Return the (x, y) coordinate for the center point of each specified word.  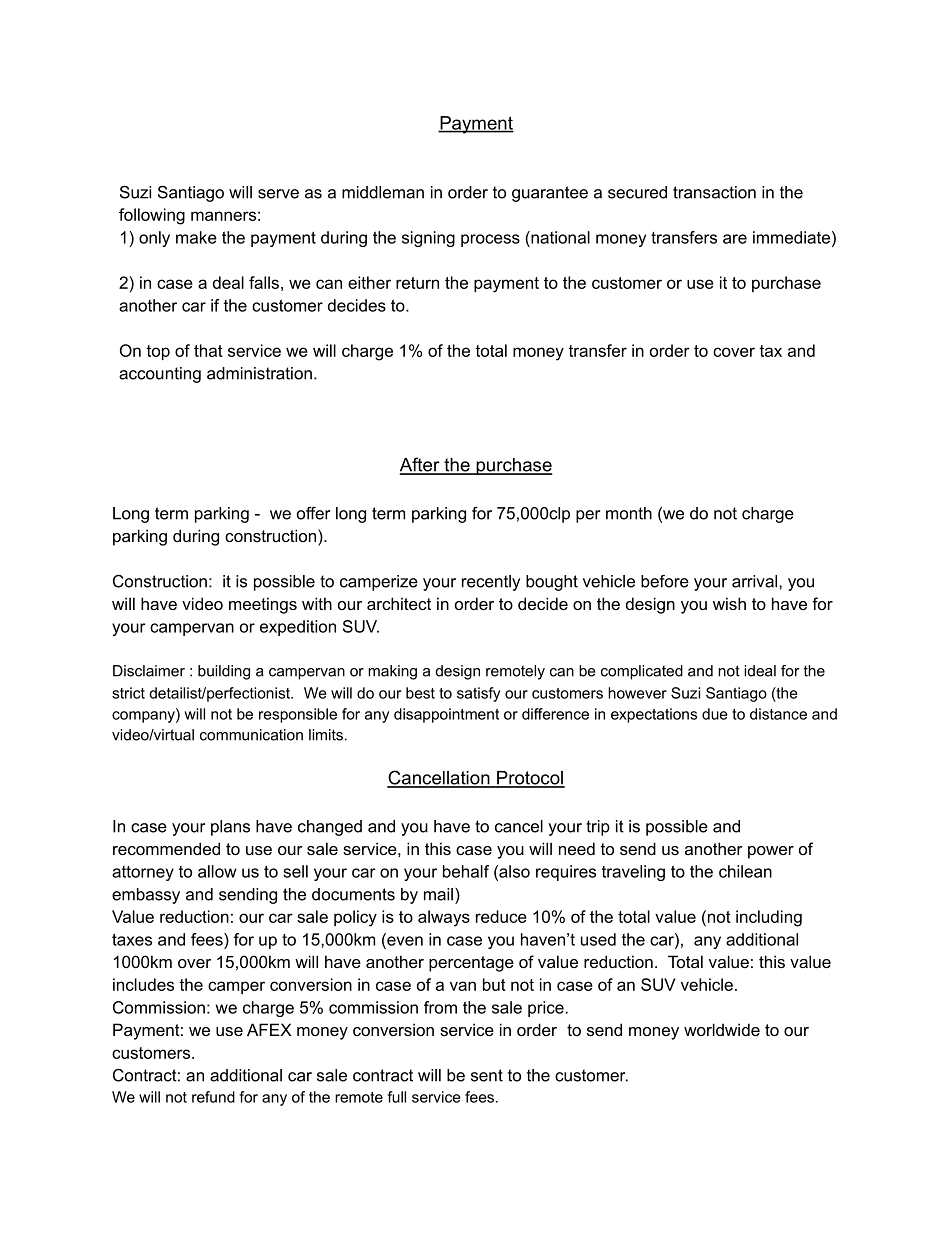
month (629, 513)
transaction (714, 192)
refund (213, 1097)
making (392, 672)
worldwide (722, 1029)
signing (428, 239)
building (224, 672)
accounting (160, 375)
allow (217, 871)
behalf (466, 871)
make (196, 237)
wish (729, 603)
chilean (745, 871)
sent (487, 1075)
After (421, 465)
